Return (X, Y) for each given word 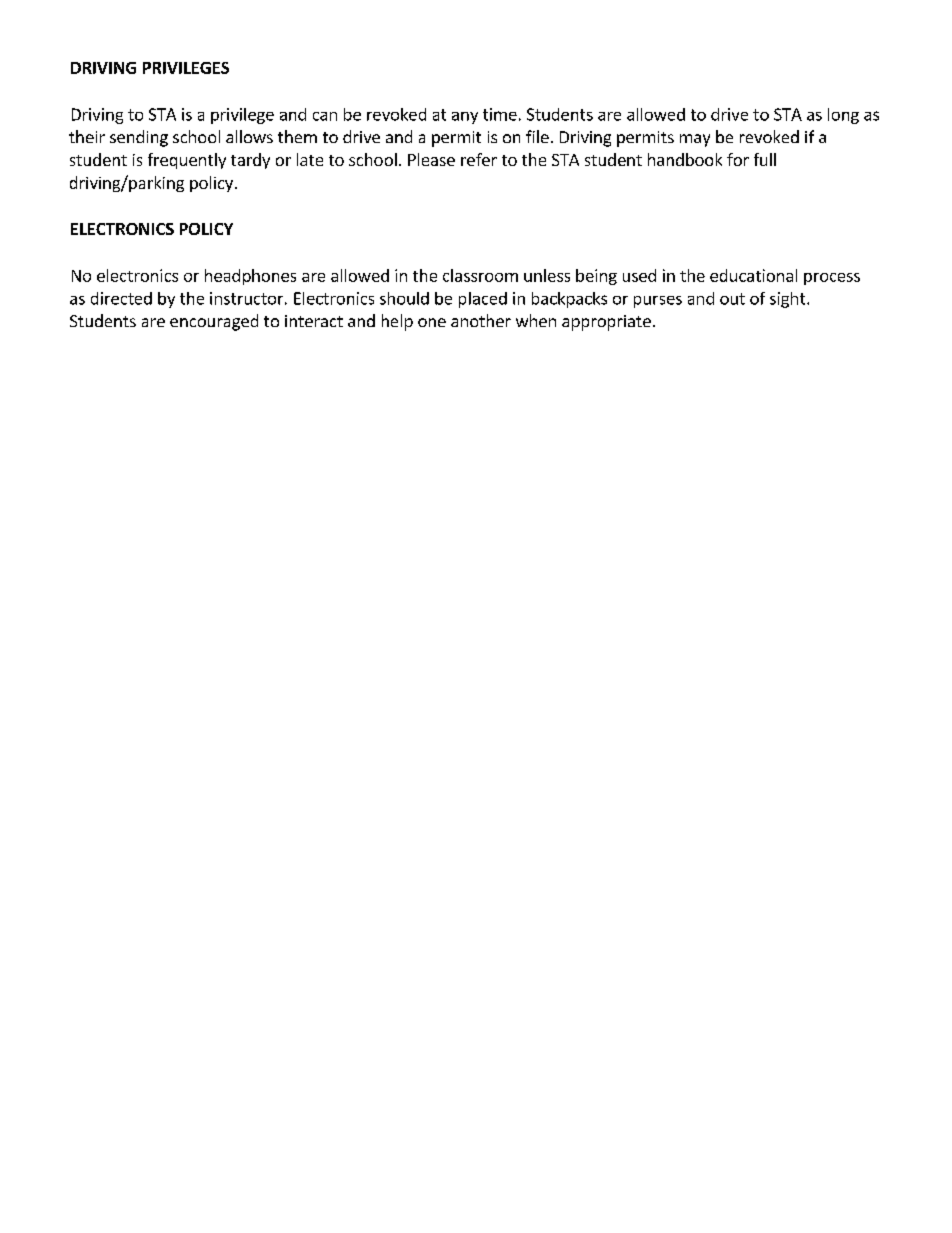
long (843, 116)
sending (139, 138)
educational (753, 275)
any (465, 118)
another (481, 320)
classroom (480, 275)
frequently (187, 161)
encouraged (214, 322)
